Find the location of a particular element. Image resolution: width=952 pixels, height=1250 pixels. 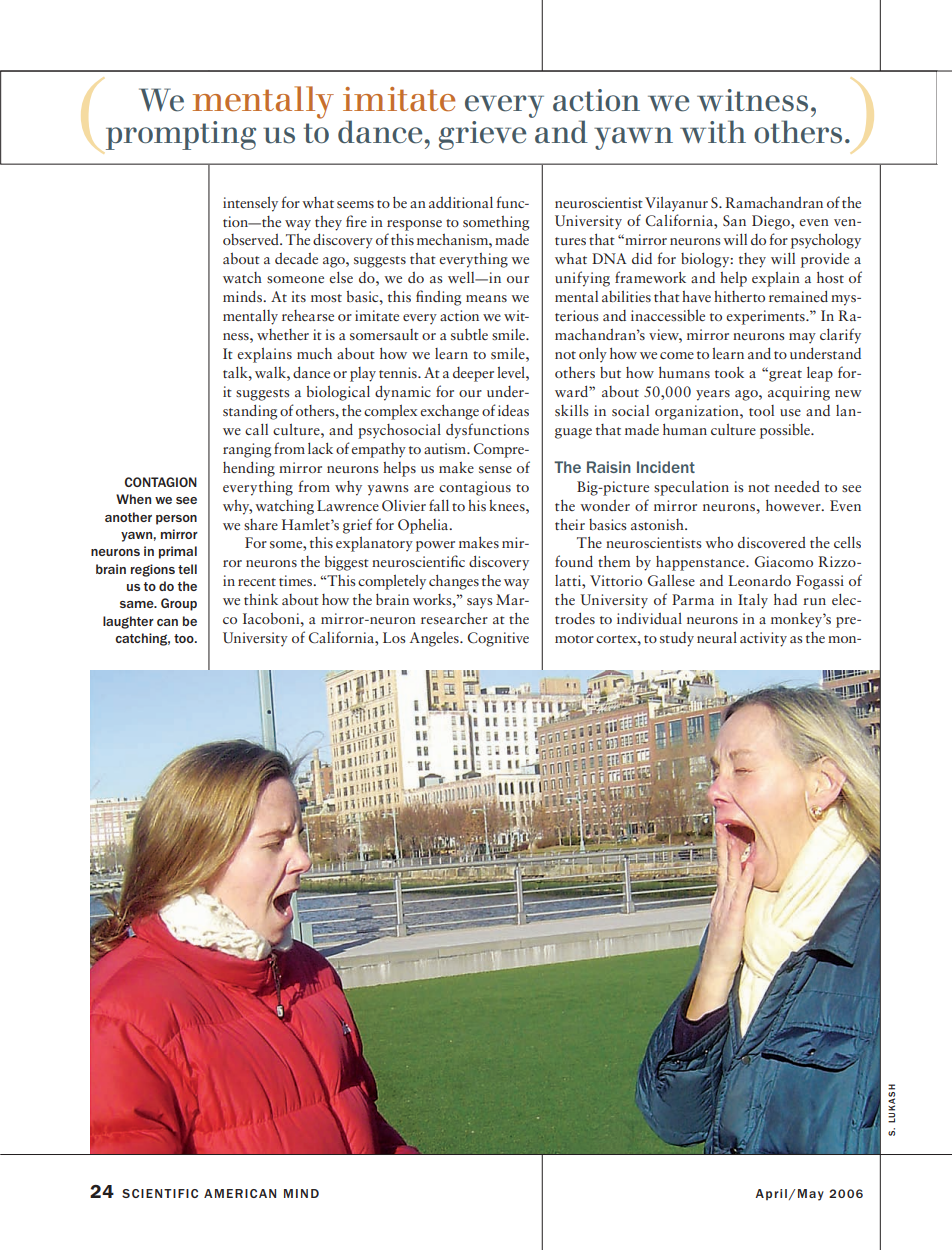

ranging is located at coordinates (247, 450).
